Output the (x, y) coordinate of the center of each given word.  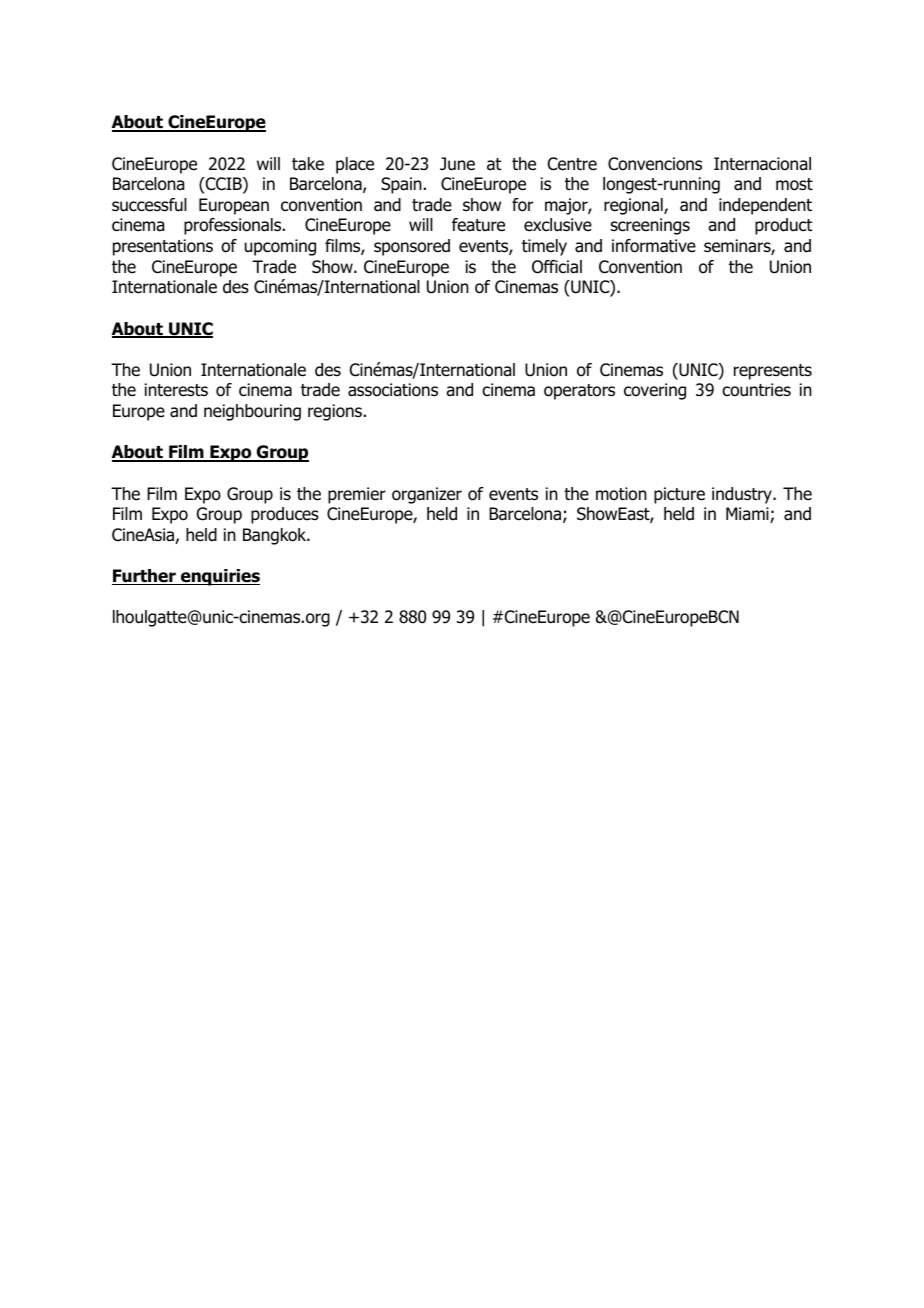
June (457, 164)
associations (393, 390)
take (308, 164)
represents (773, 372)
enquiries (219, 577)
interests (176, 390)
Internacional (762, 164)
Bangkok (276, 536)
